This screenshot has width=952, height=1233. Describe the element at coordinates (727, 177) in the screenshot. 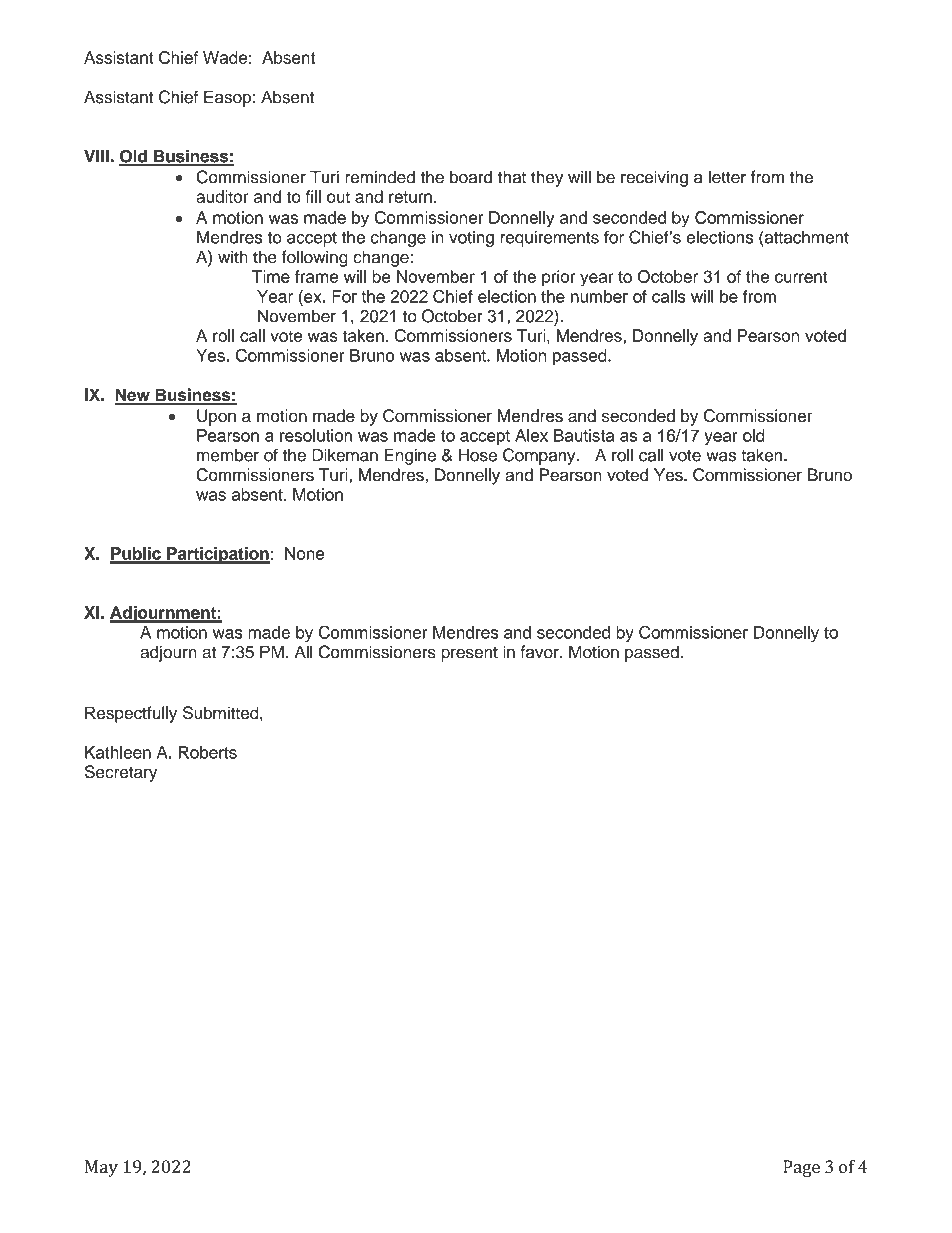

I see `letter` at that location.
